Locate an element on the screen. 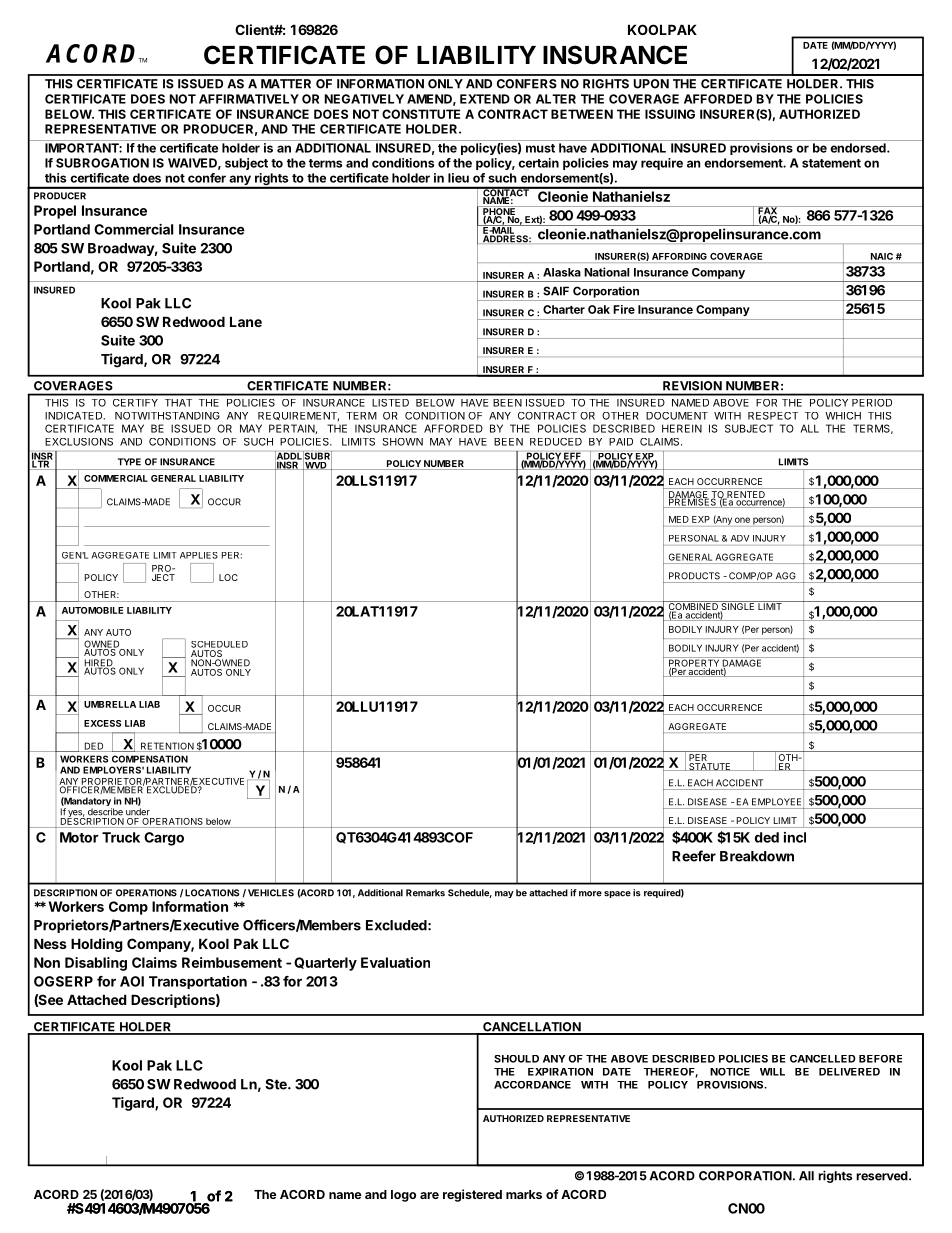 This screenshot has width=952, height=1233. more is located at coordinates (590, 894).
